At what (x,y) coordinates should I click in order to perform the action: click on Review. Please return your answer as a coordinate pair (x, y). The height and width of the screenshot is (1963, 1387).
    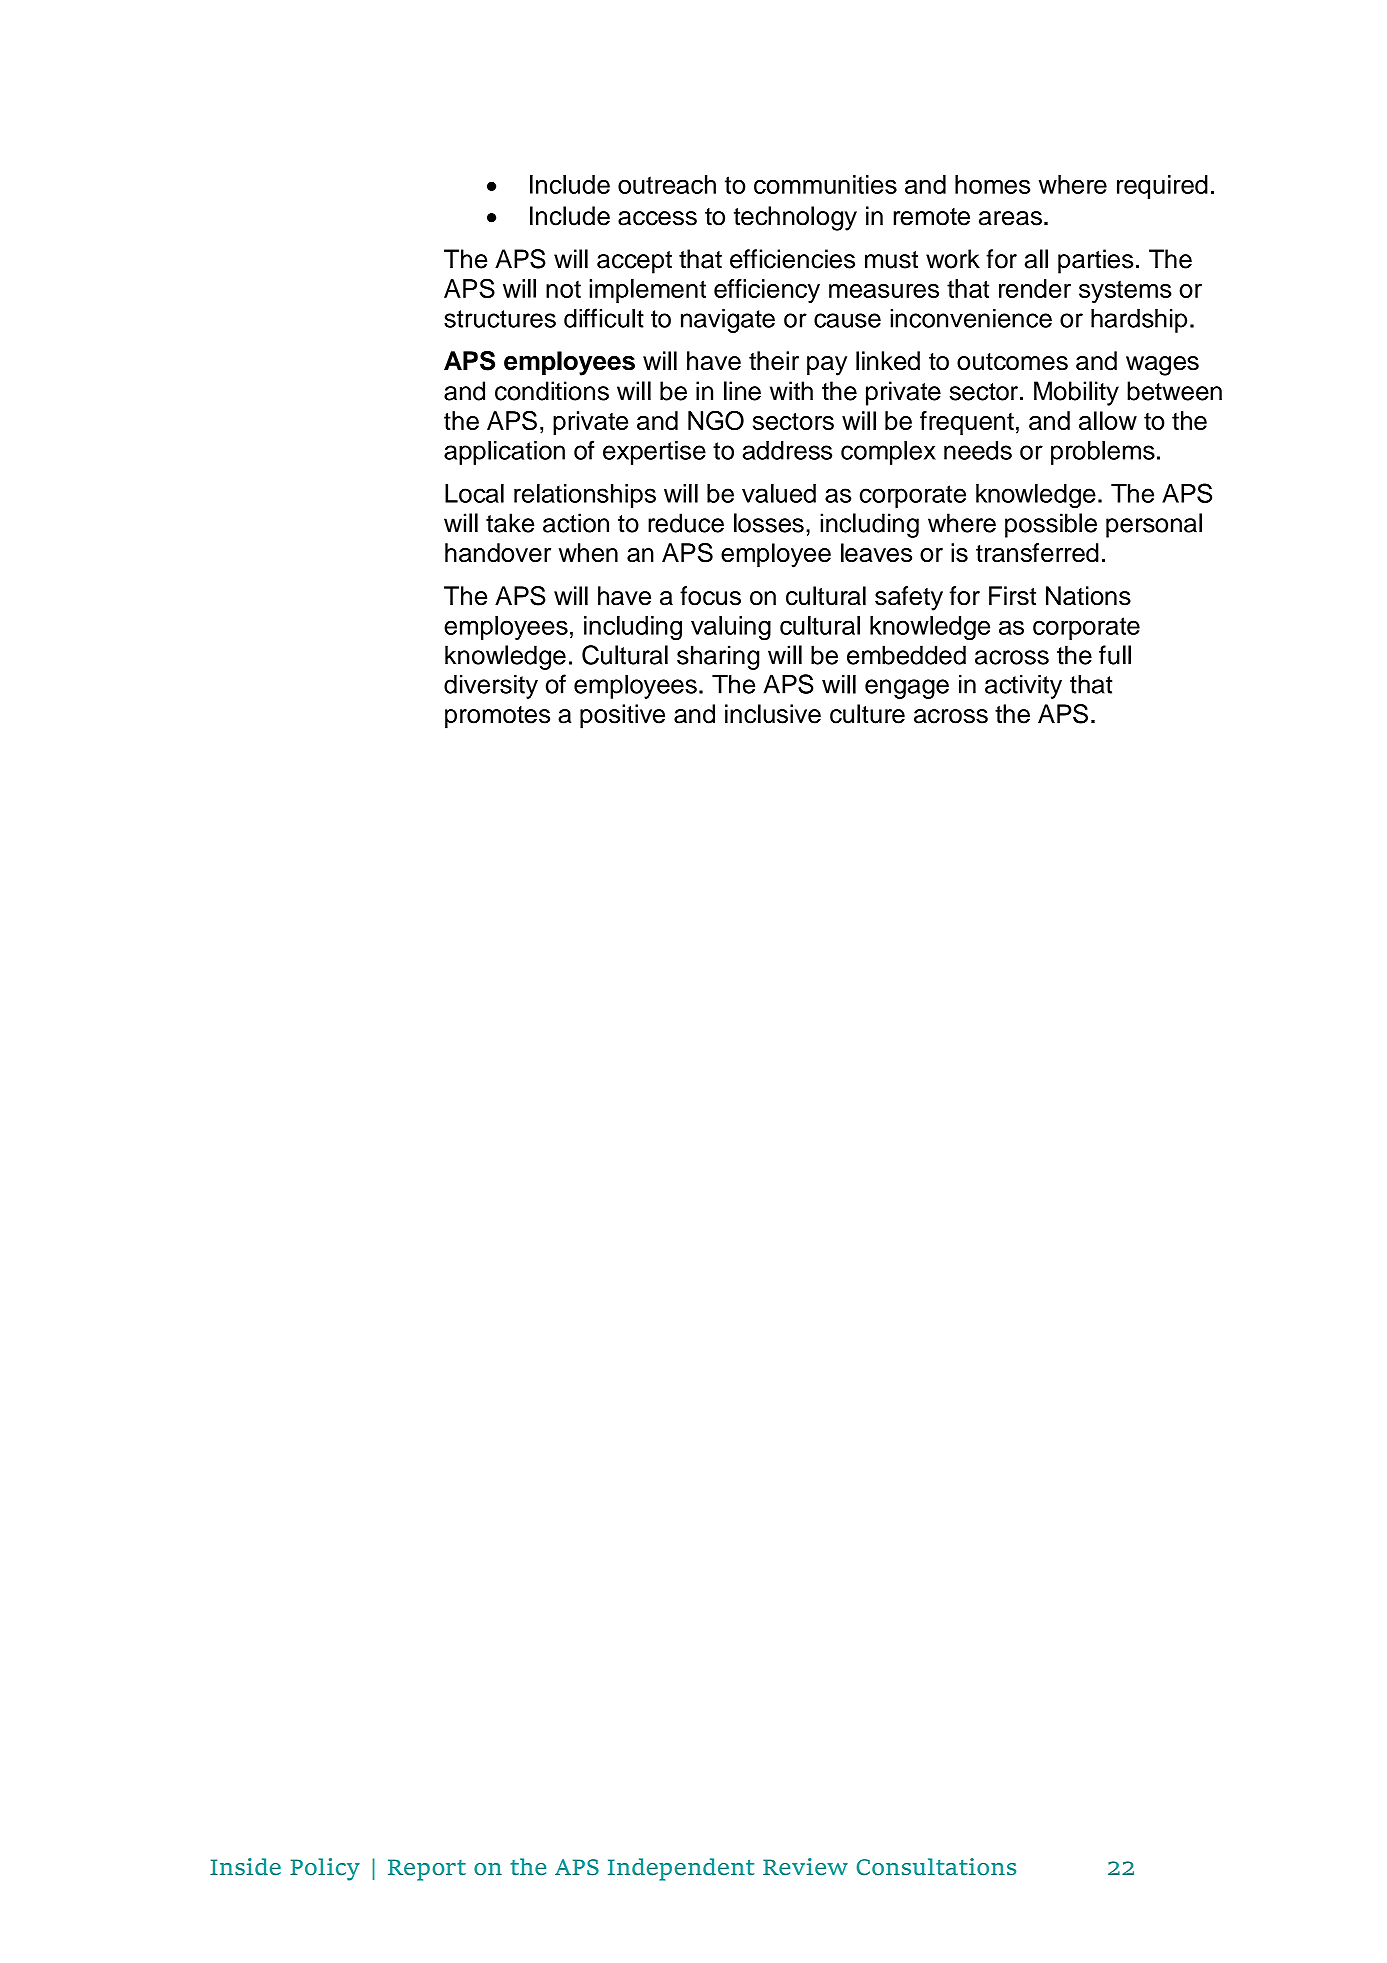
    Looking at the image, I should click on (805, 1867).
